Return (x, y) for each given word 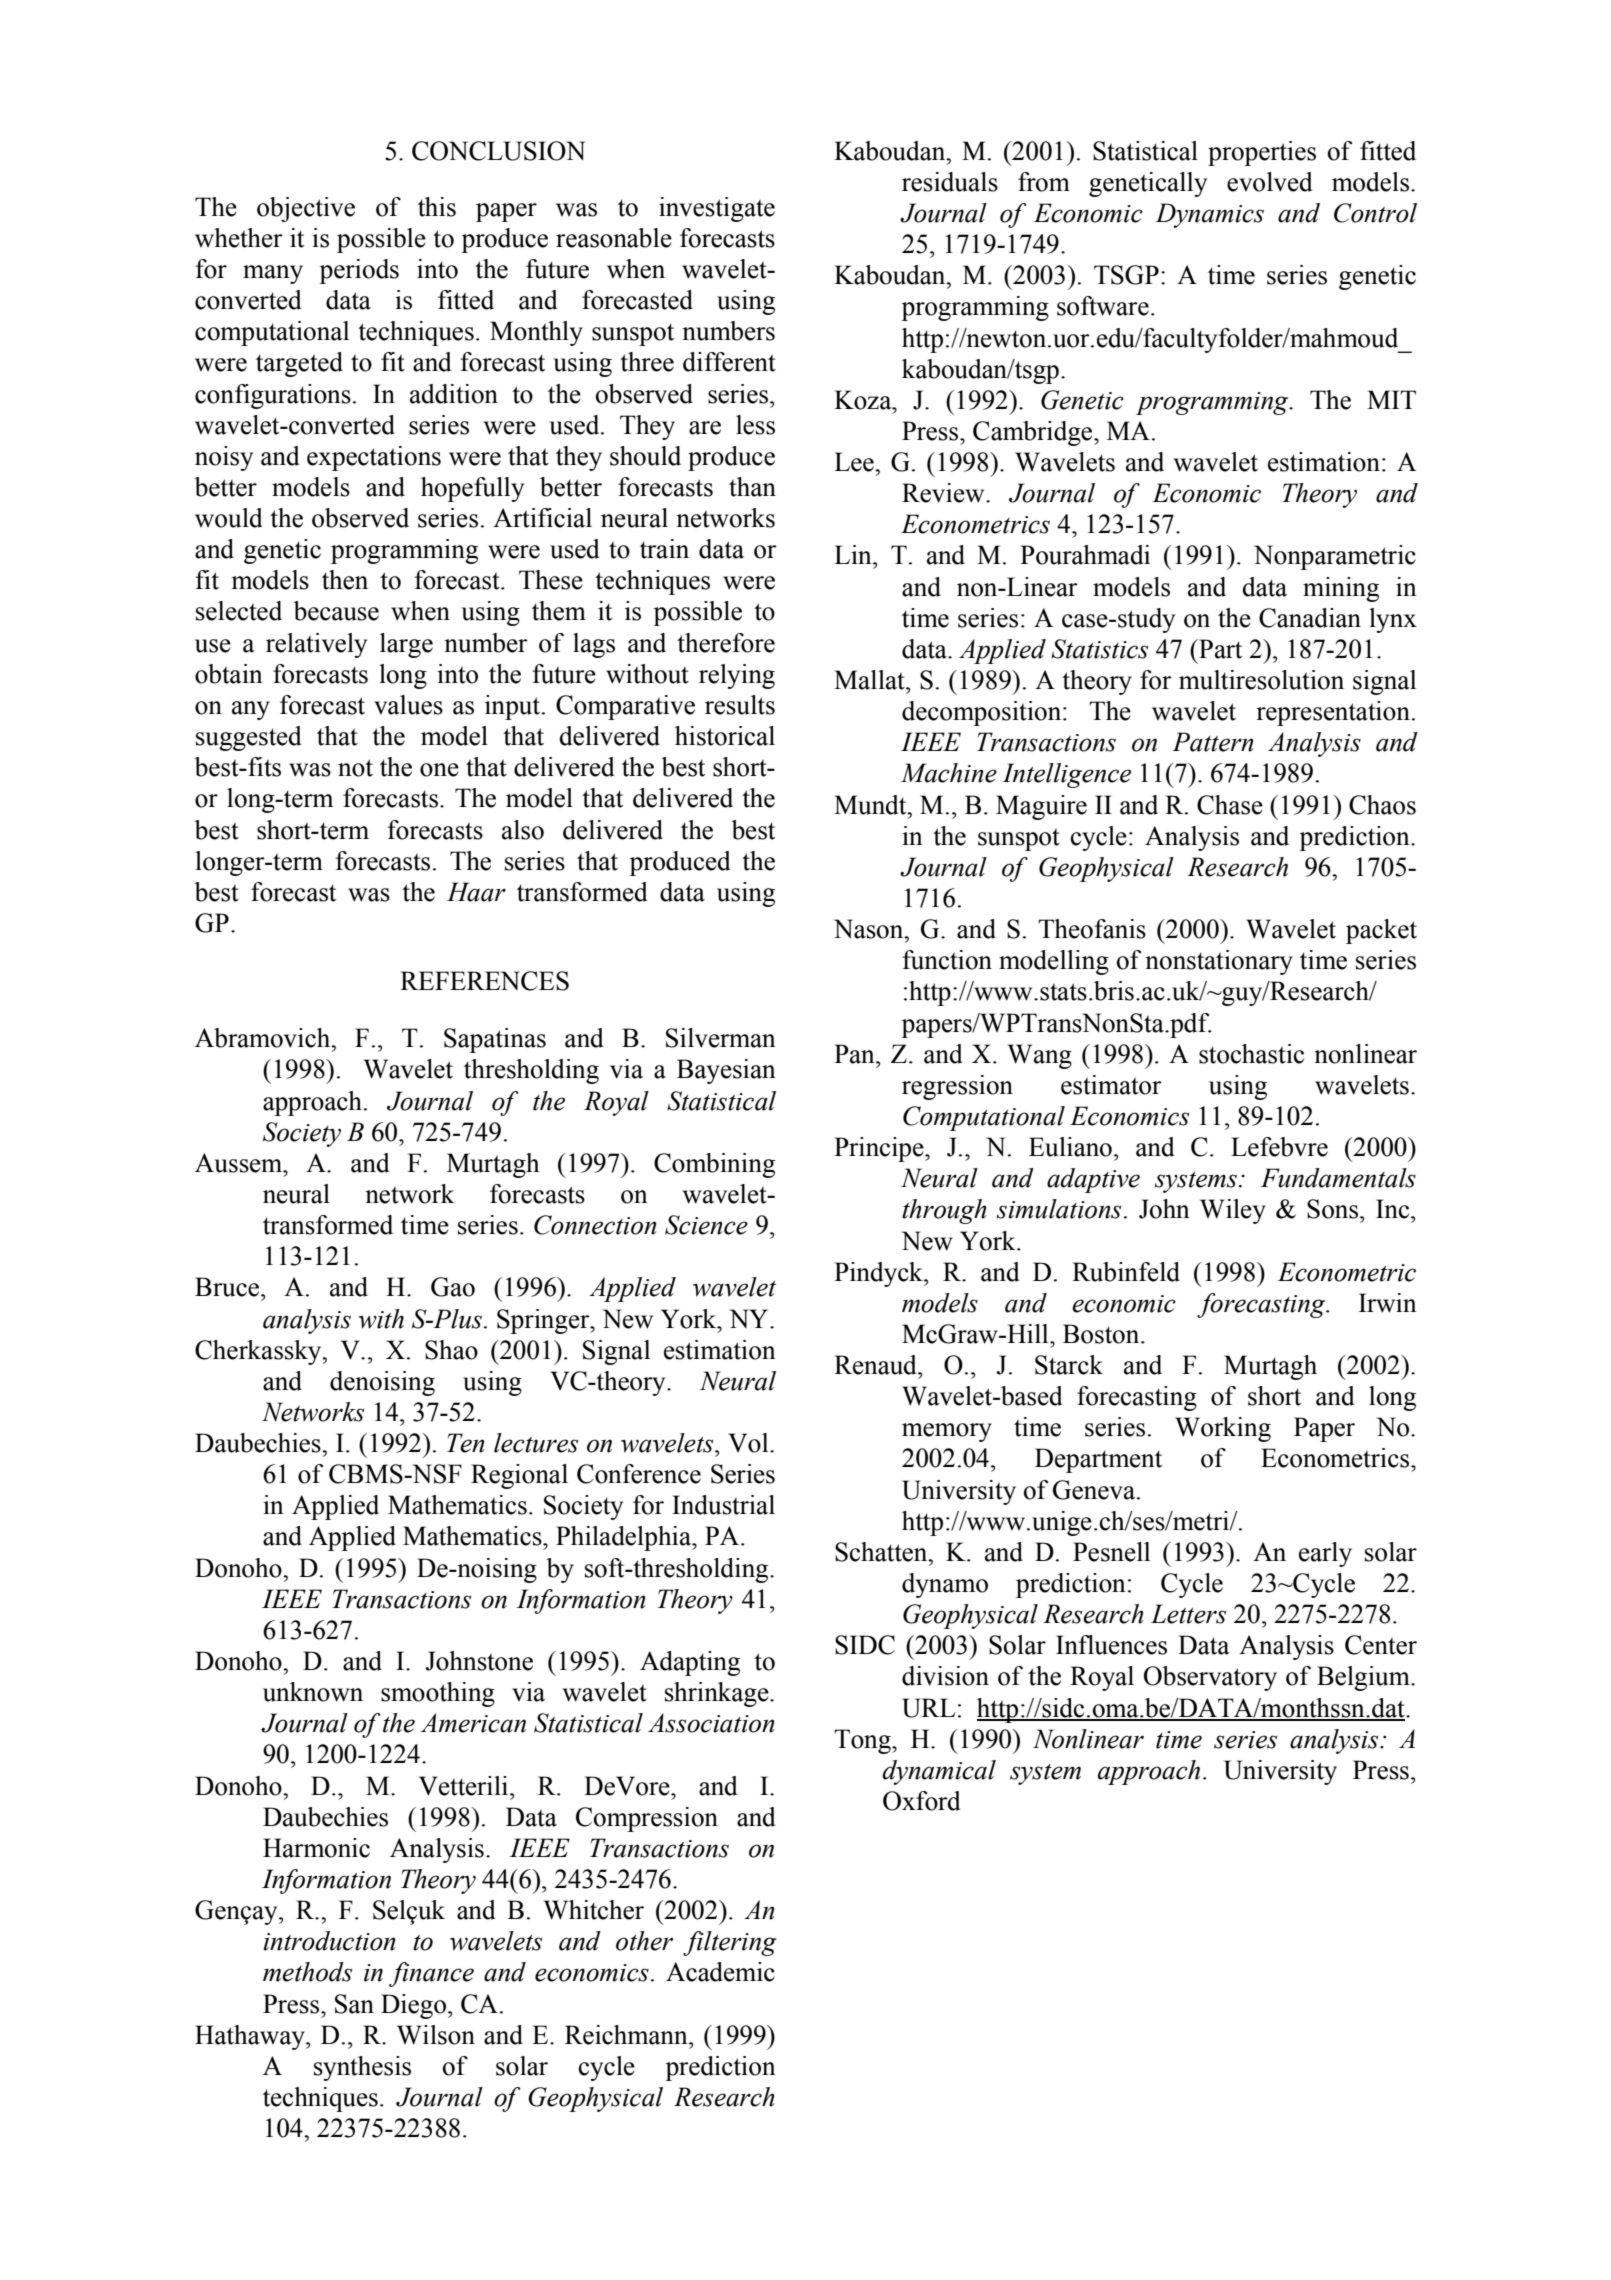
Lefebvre (1279, 1147)
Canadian (1310, 618)
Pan (855, 1054)
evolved (1270, 182)
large (406, 645)
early (1325, 1554)
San (354, 2004)
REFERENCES (484, 981)
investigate (717, 209)
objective (306, 209)
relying (737, 676)
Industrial (723, 1505)
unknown (313, 1692)
